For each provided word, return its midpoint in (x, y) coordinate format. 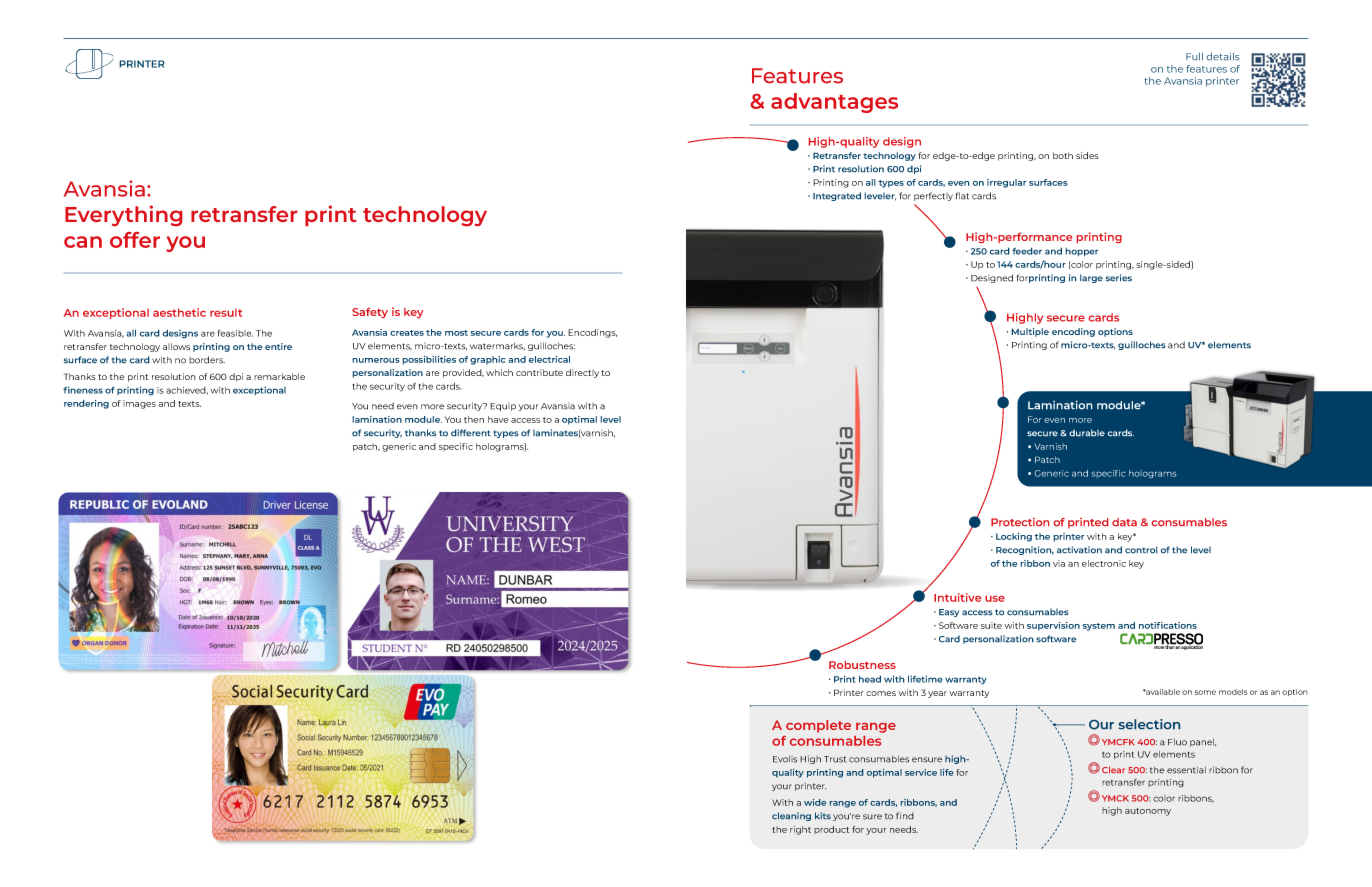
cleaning (791, 816)
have (498, 419)
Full (1194, 57)
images (139, 404)
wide (815, 802)
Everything (123, 215)
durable (1087, 433)
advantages (834, 103)
